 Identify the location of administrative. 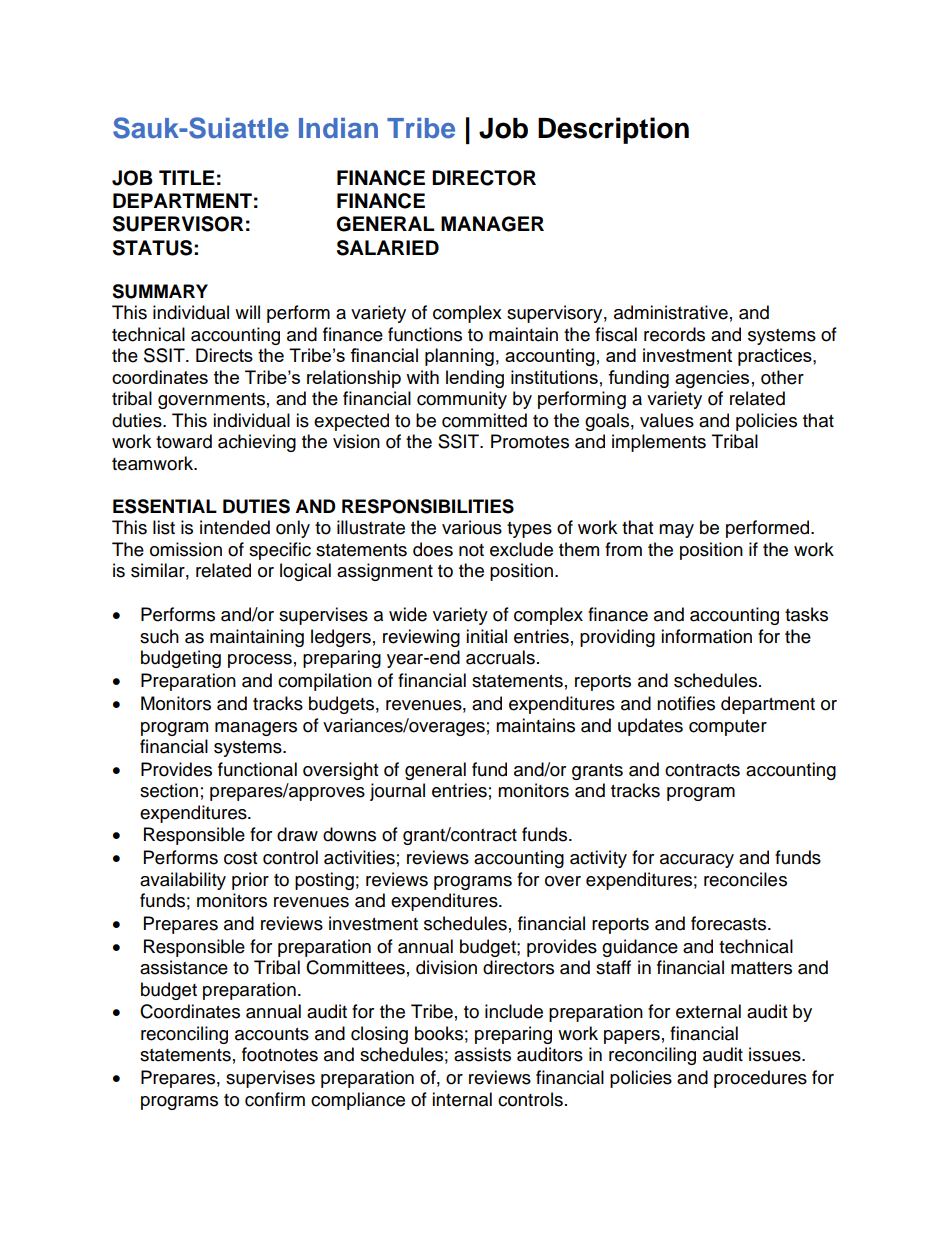
(671, 312).
